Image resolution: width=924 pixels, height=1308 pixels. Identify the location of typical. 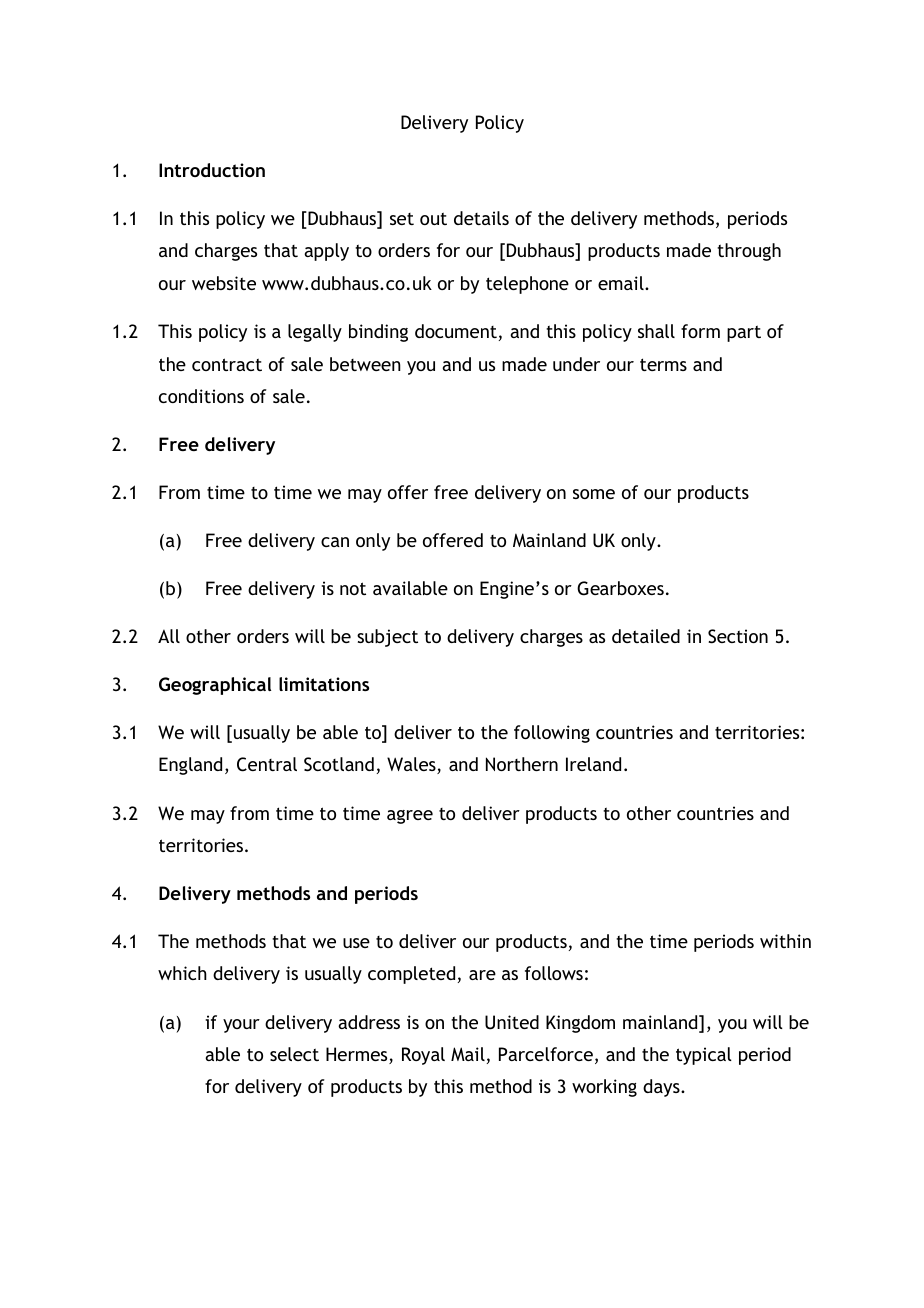
(704, 1056).
